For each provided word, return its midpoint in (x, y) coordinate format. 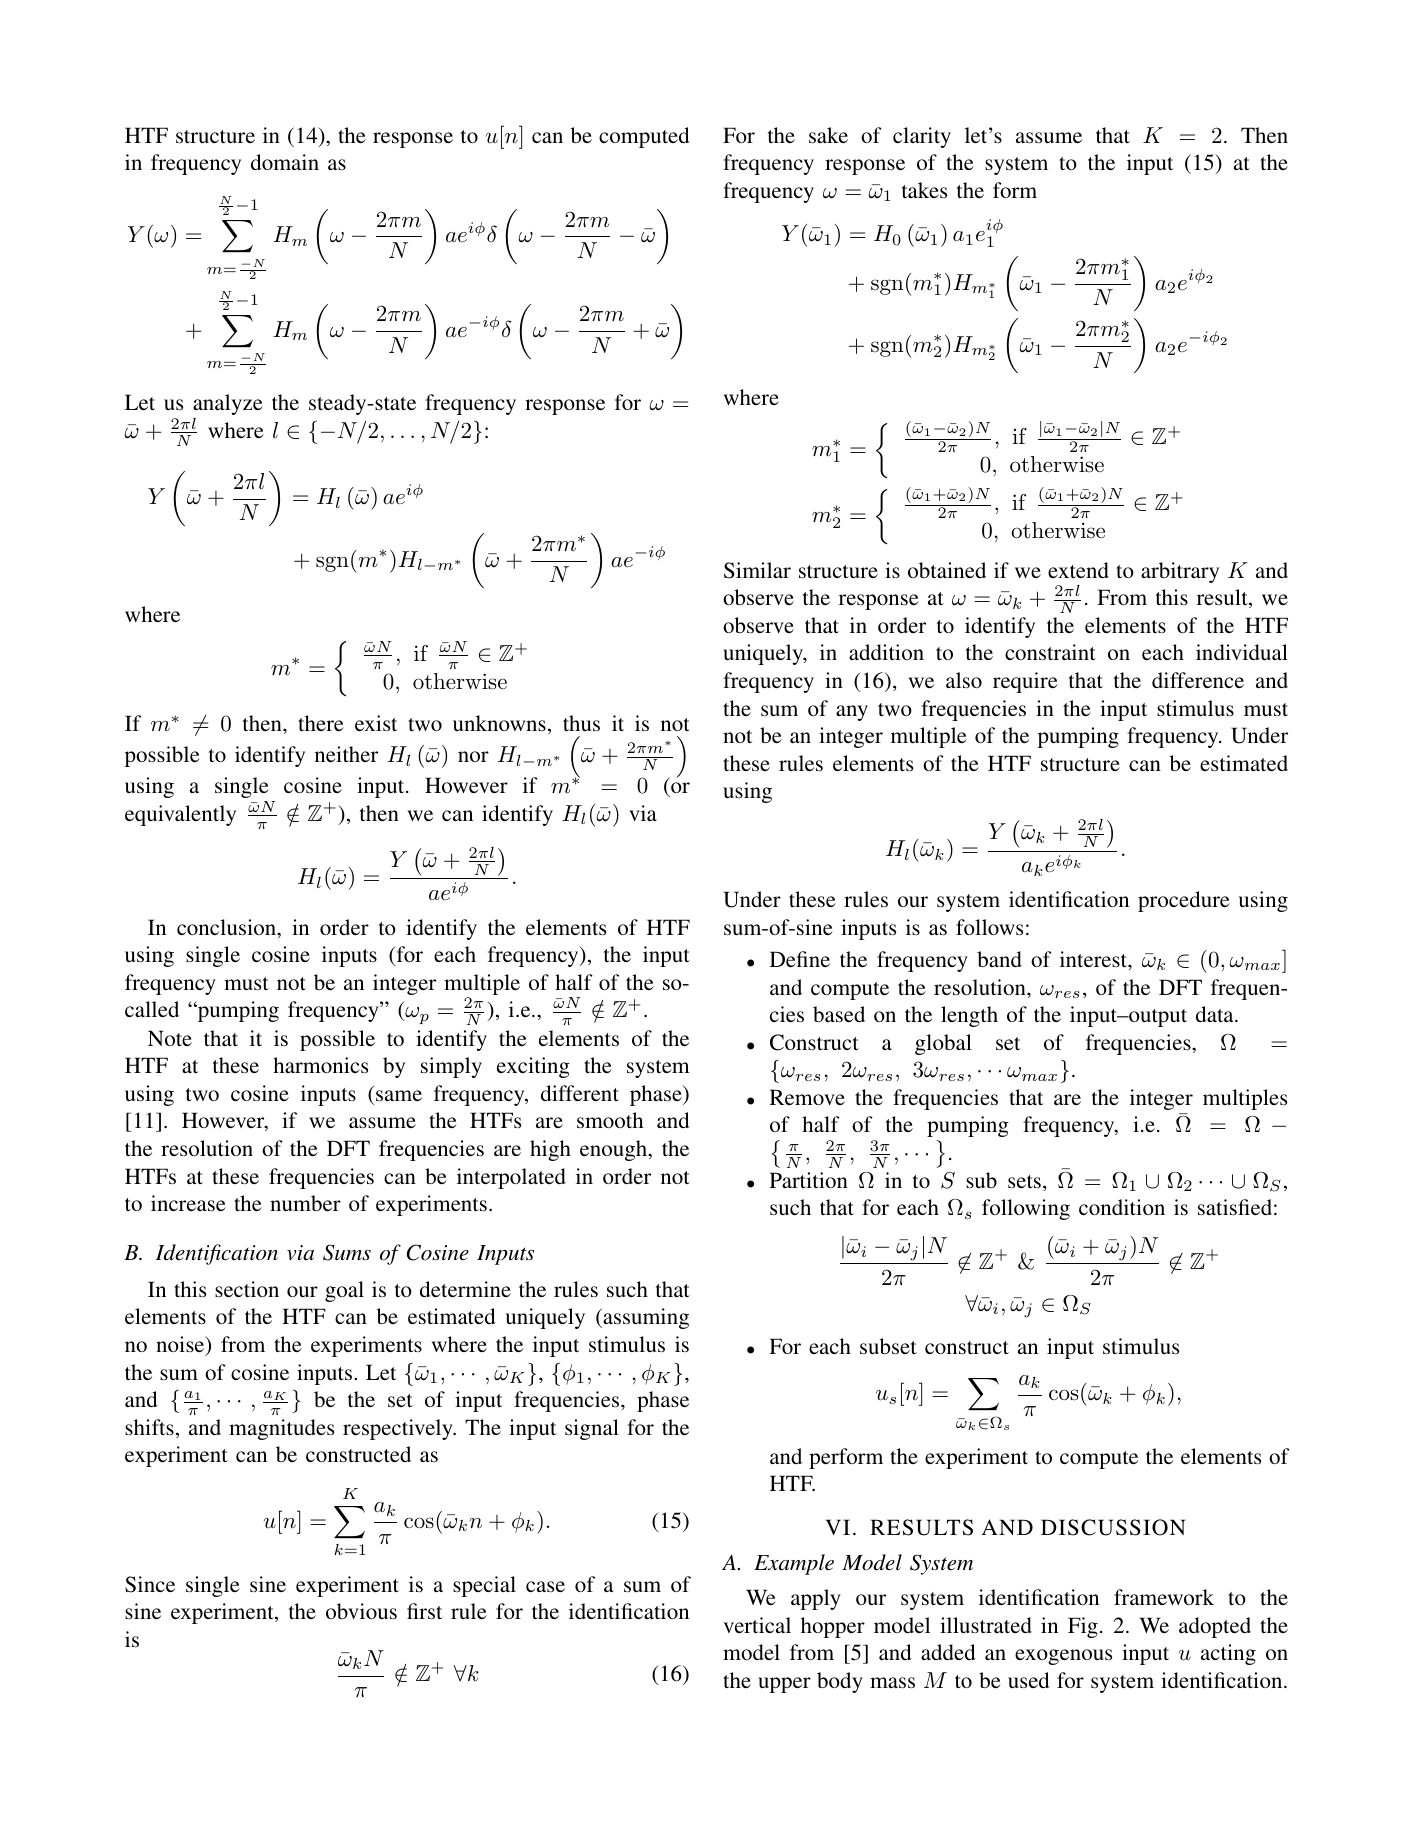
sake (828, 135)
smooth (610, 1120)
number (305, 1203)
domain (285, 162)
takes (924, 190)
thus (581, 723)
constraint (1050, 652)
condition (1122, 1207)
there (321, 723)
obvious (361, 1611)
